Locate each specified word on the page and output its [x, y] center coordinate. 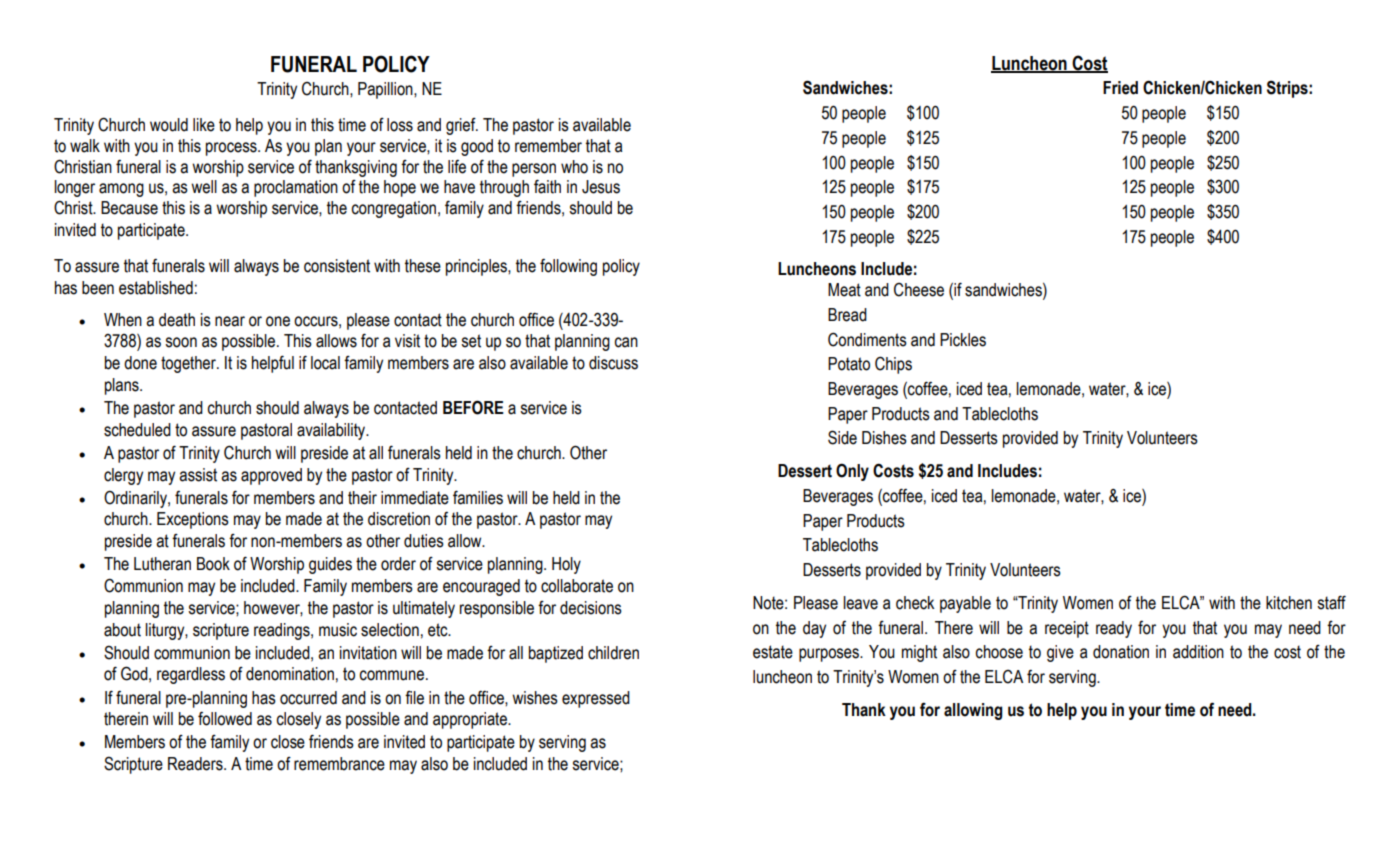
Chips [893, 365]
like [204, 125]
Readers [196, 764]
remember [548, 146]
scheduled [137, 430]
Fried [1120, 88]
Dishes [884, 438]
